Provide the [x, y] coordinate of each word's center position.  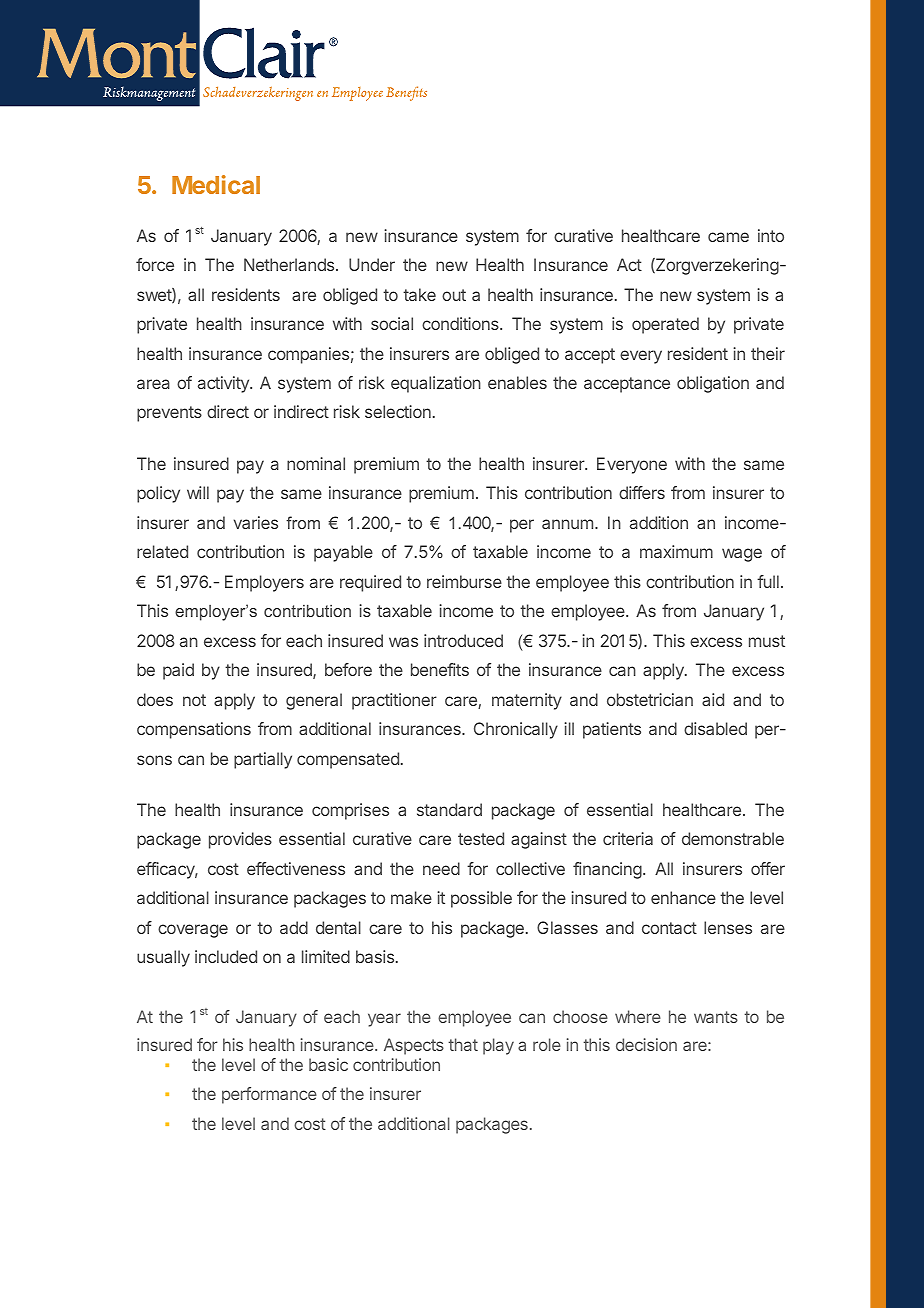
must [767, 641]
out [454, 295]
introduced [463, 640]
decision [646, 1044]
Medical [216, 184]
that [463, 1044]
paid [178, 671]
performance [269, 1095]
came [728, 237]
